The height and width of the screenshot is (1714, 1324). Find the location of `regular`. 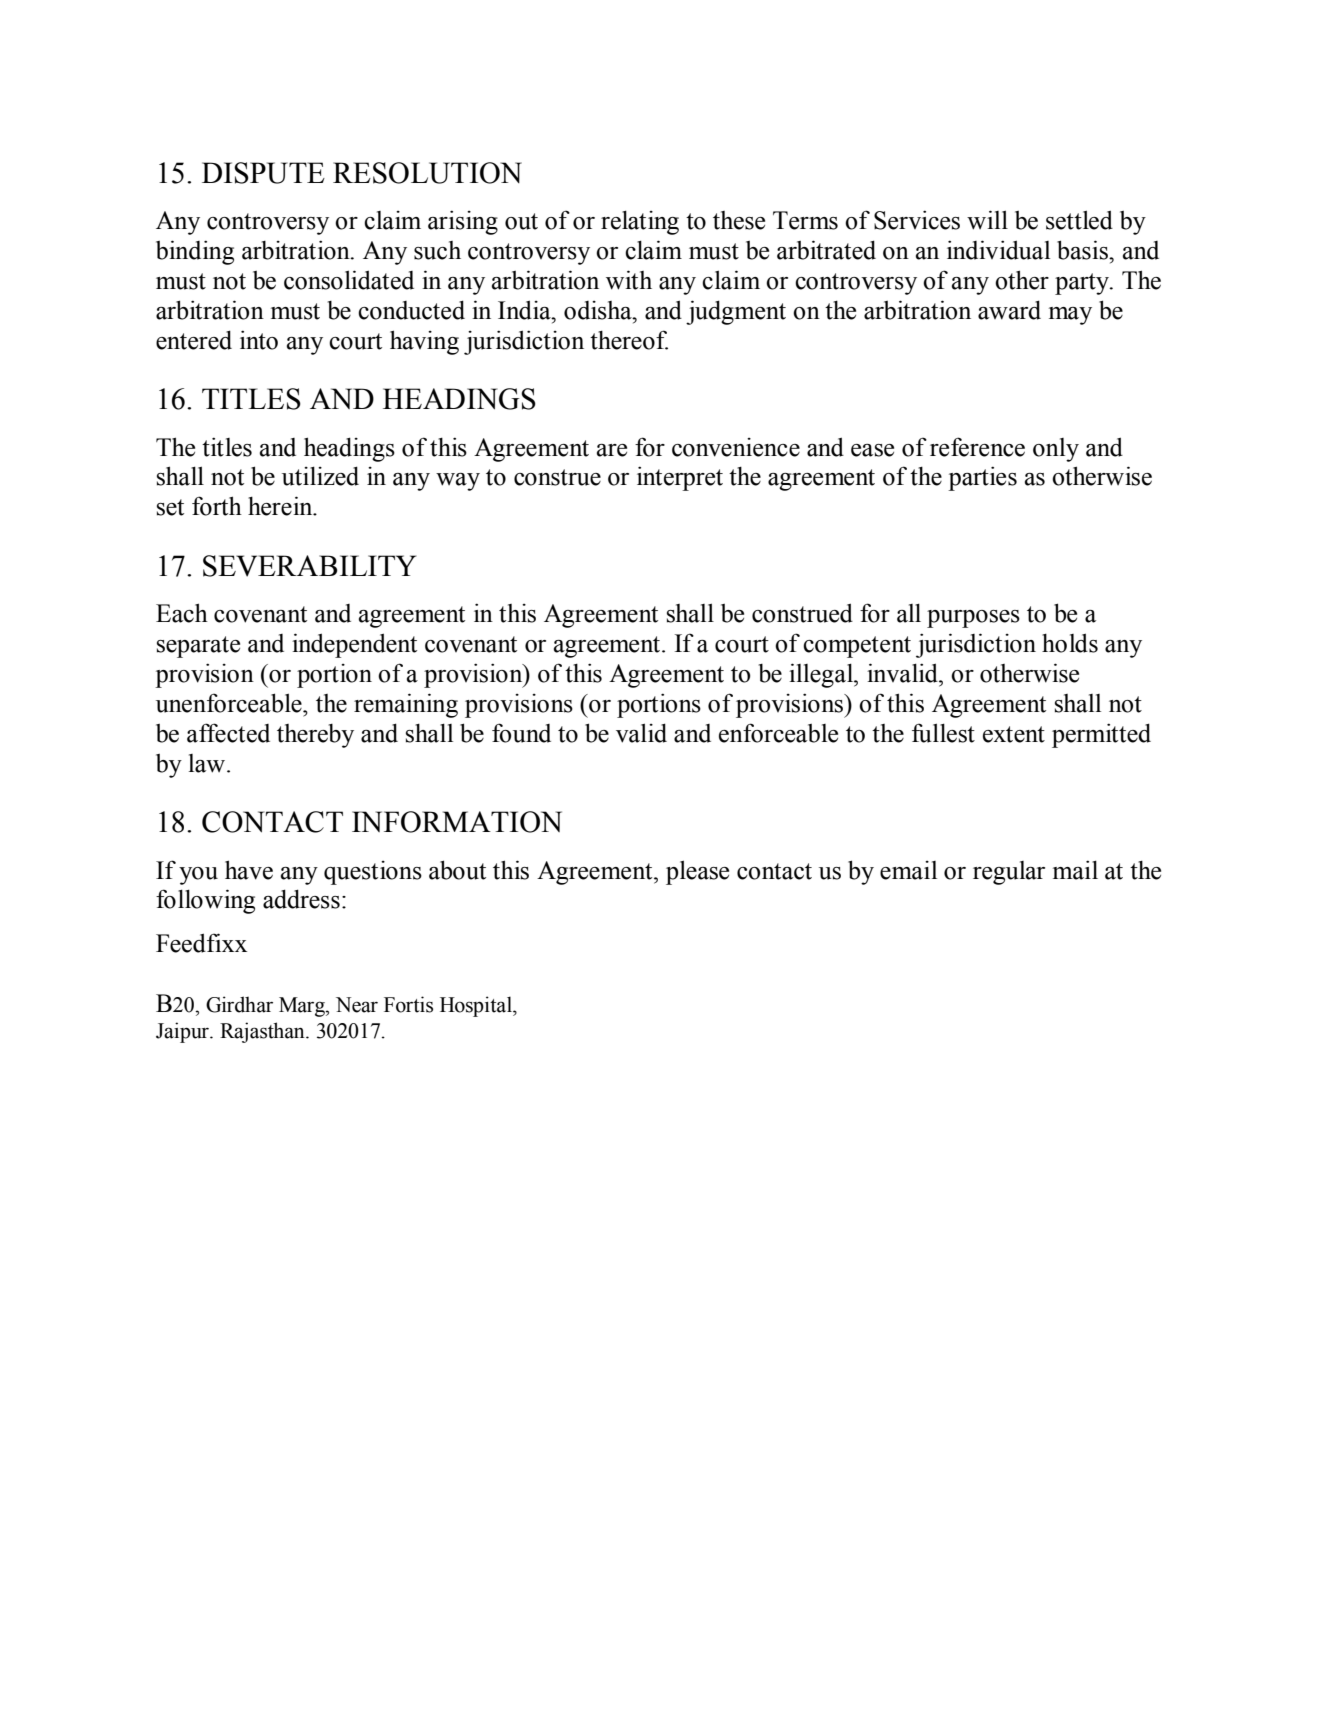

regular is located at coordinates (1009, 873).
